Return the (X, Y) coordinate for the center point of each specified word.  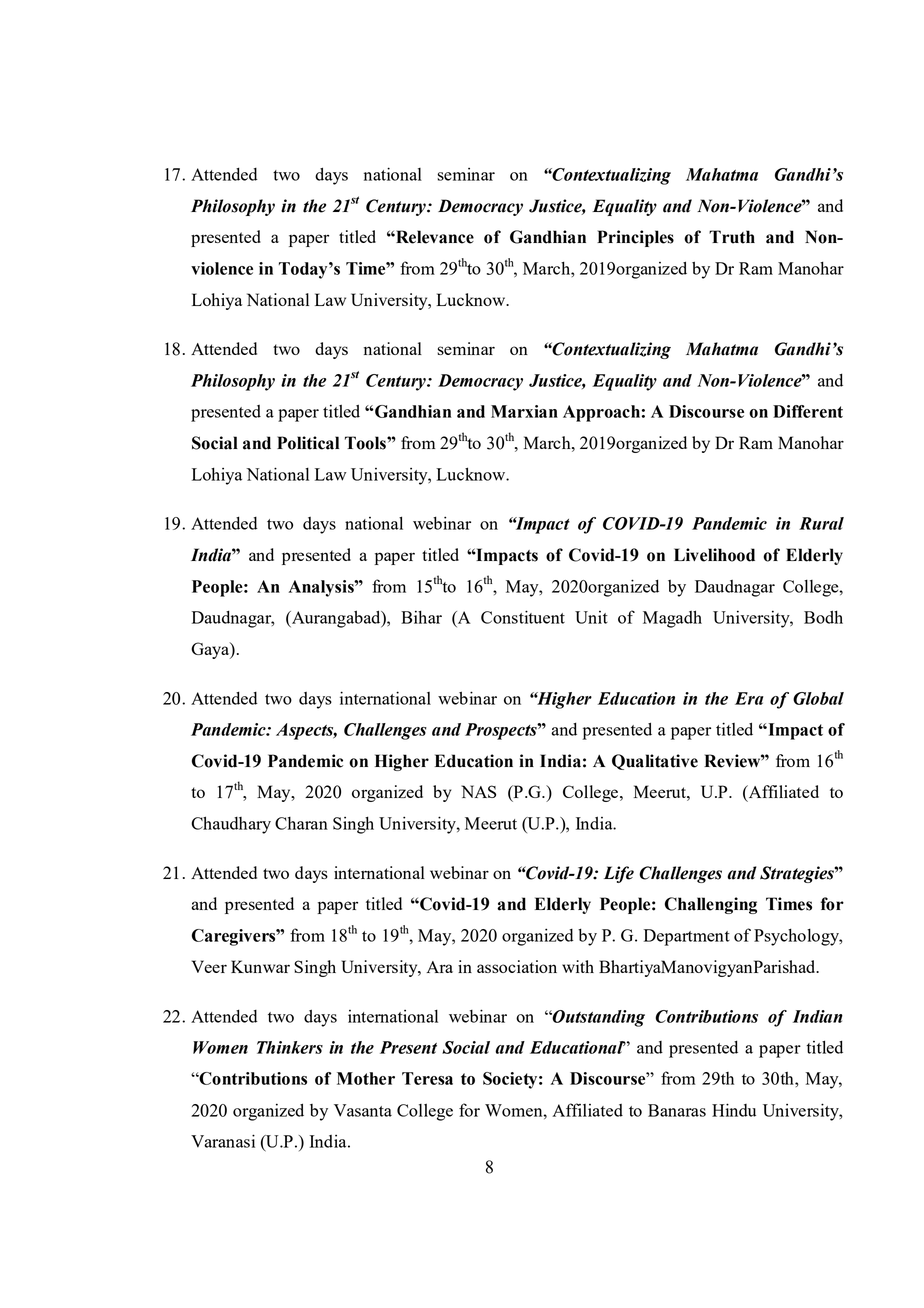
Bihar (421, 617)
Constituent (523, 617)
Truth (732, 237)
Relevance (434, 237)
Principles (635, 238)
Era (749, 698)
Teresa (427, 1078)
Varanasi (223, 1141)
